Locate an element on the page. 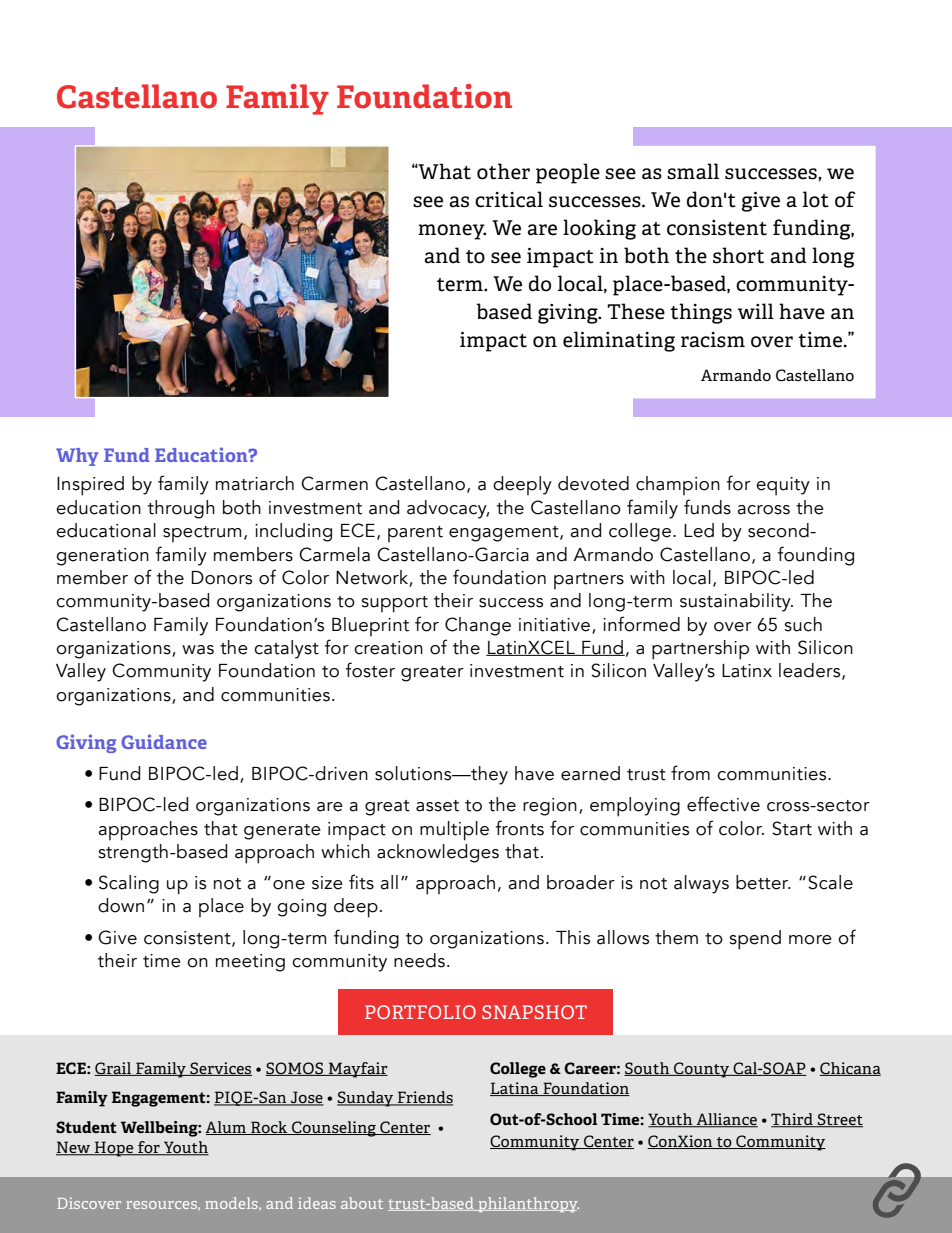  critical is located at coordinates (509, 199).
